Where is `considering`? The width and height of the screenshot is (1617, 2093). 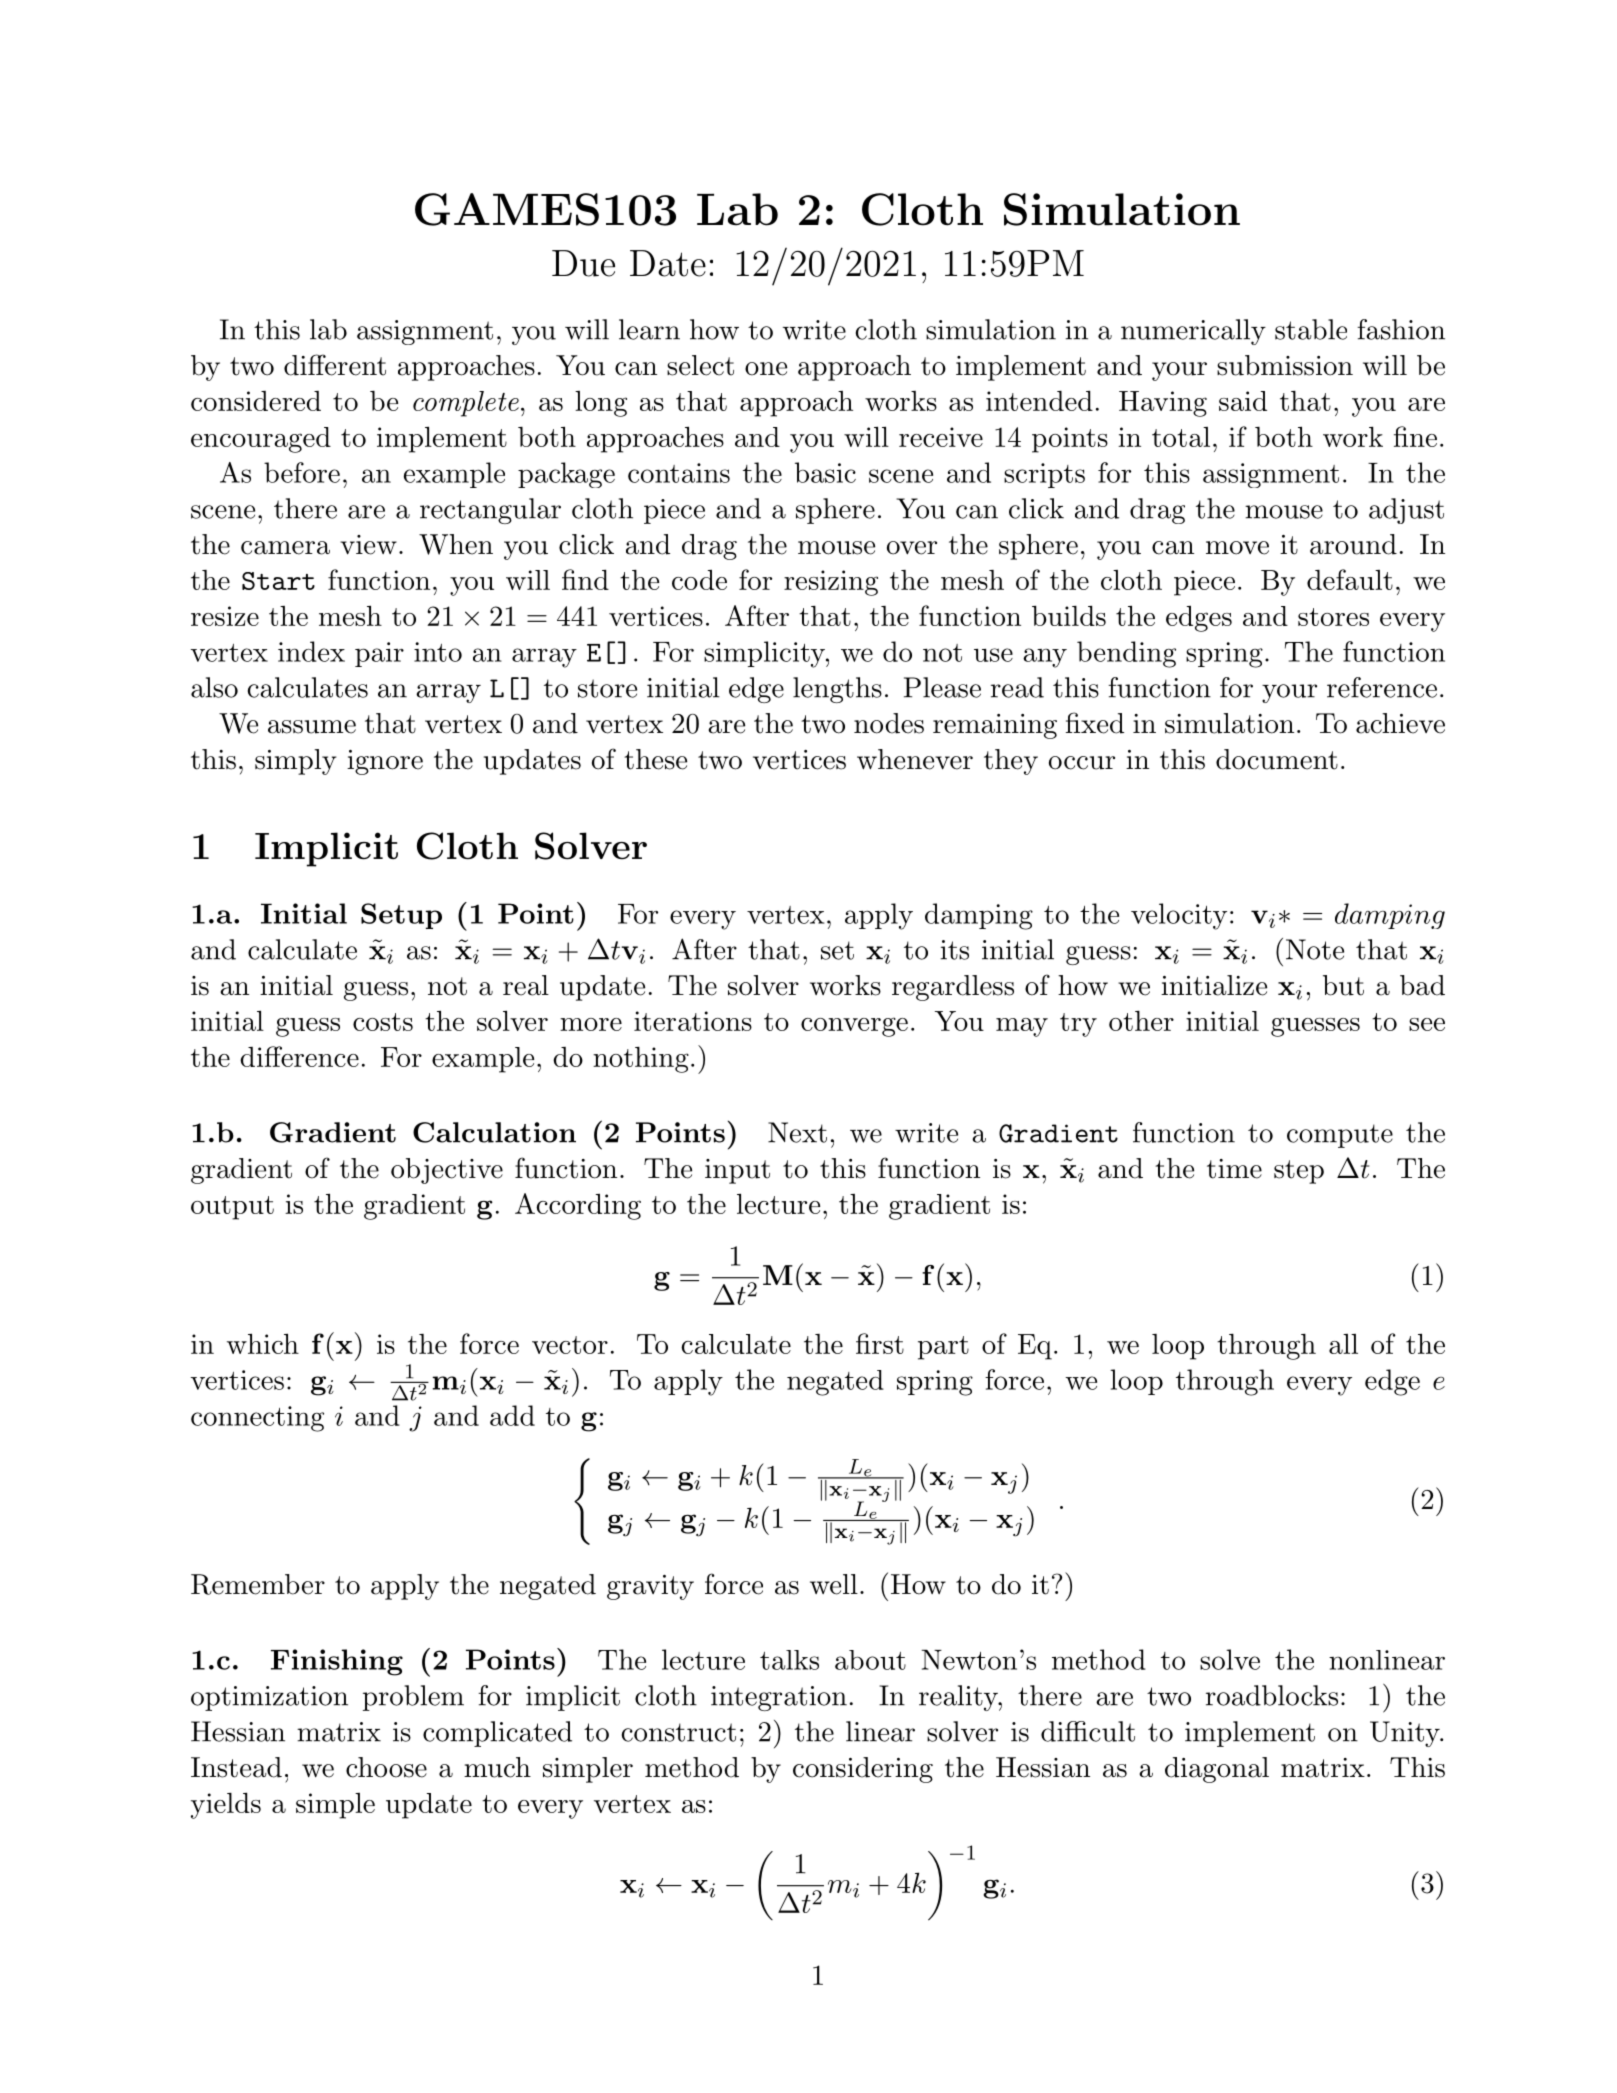
considering is located at coordinates (863, 1770).
